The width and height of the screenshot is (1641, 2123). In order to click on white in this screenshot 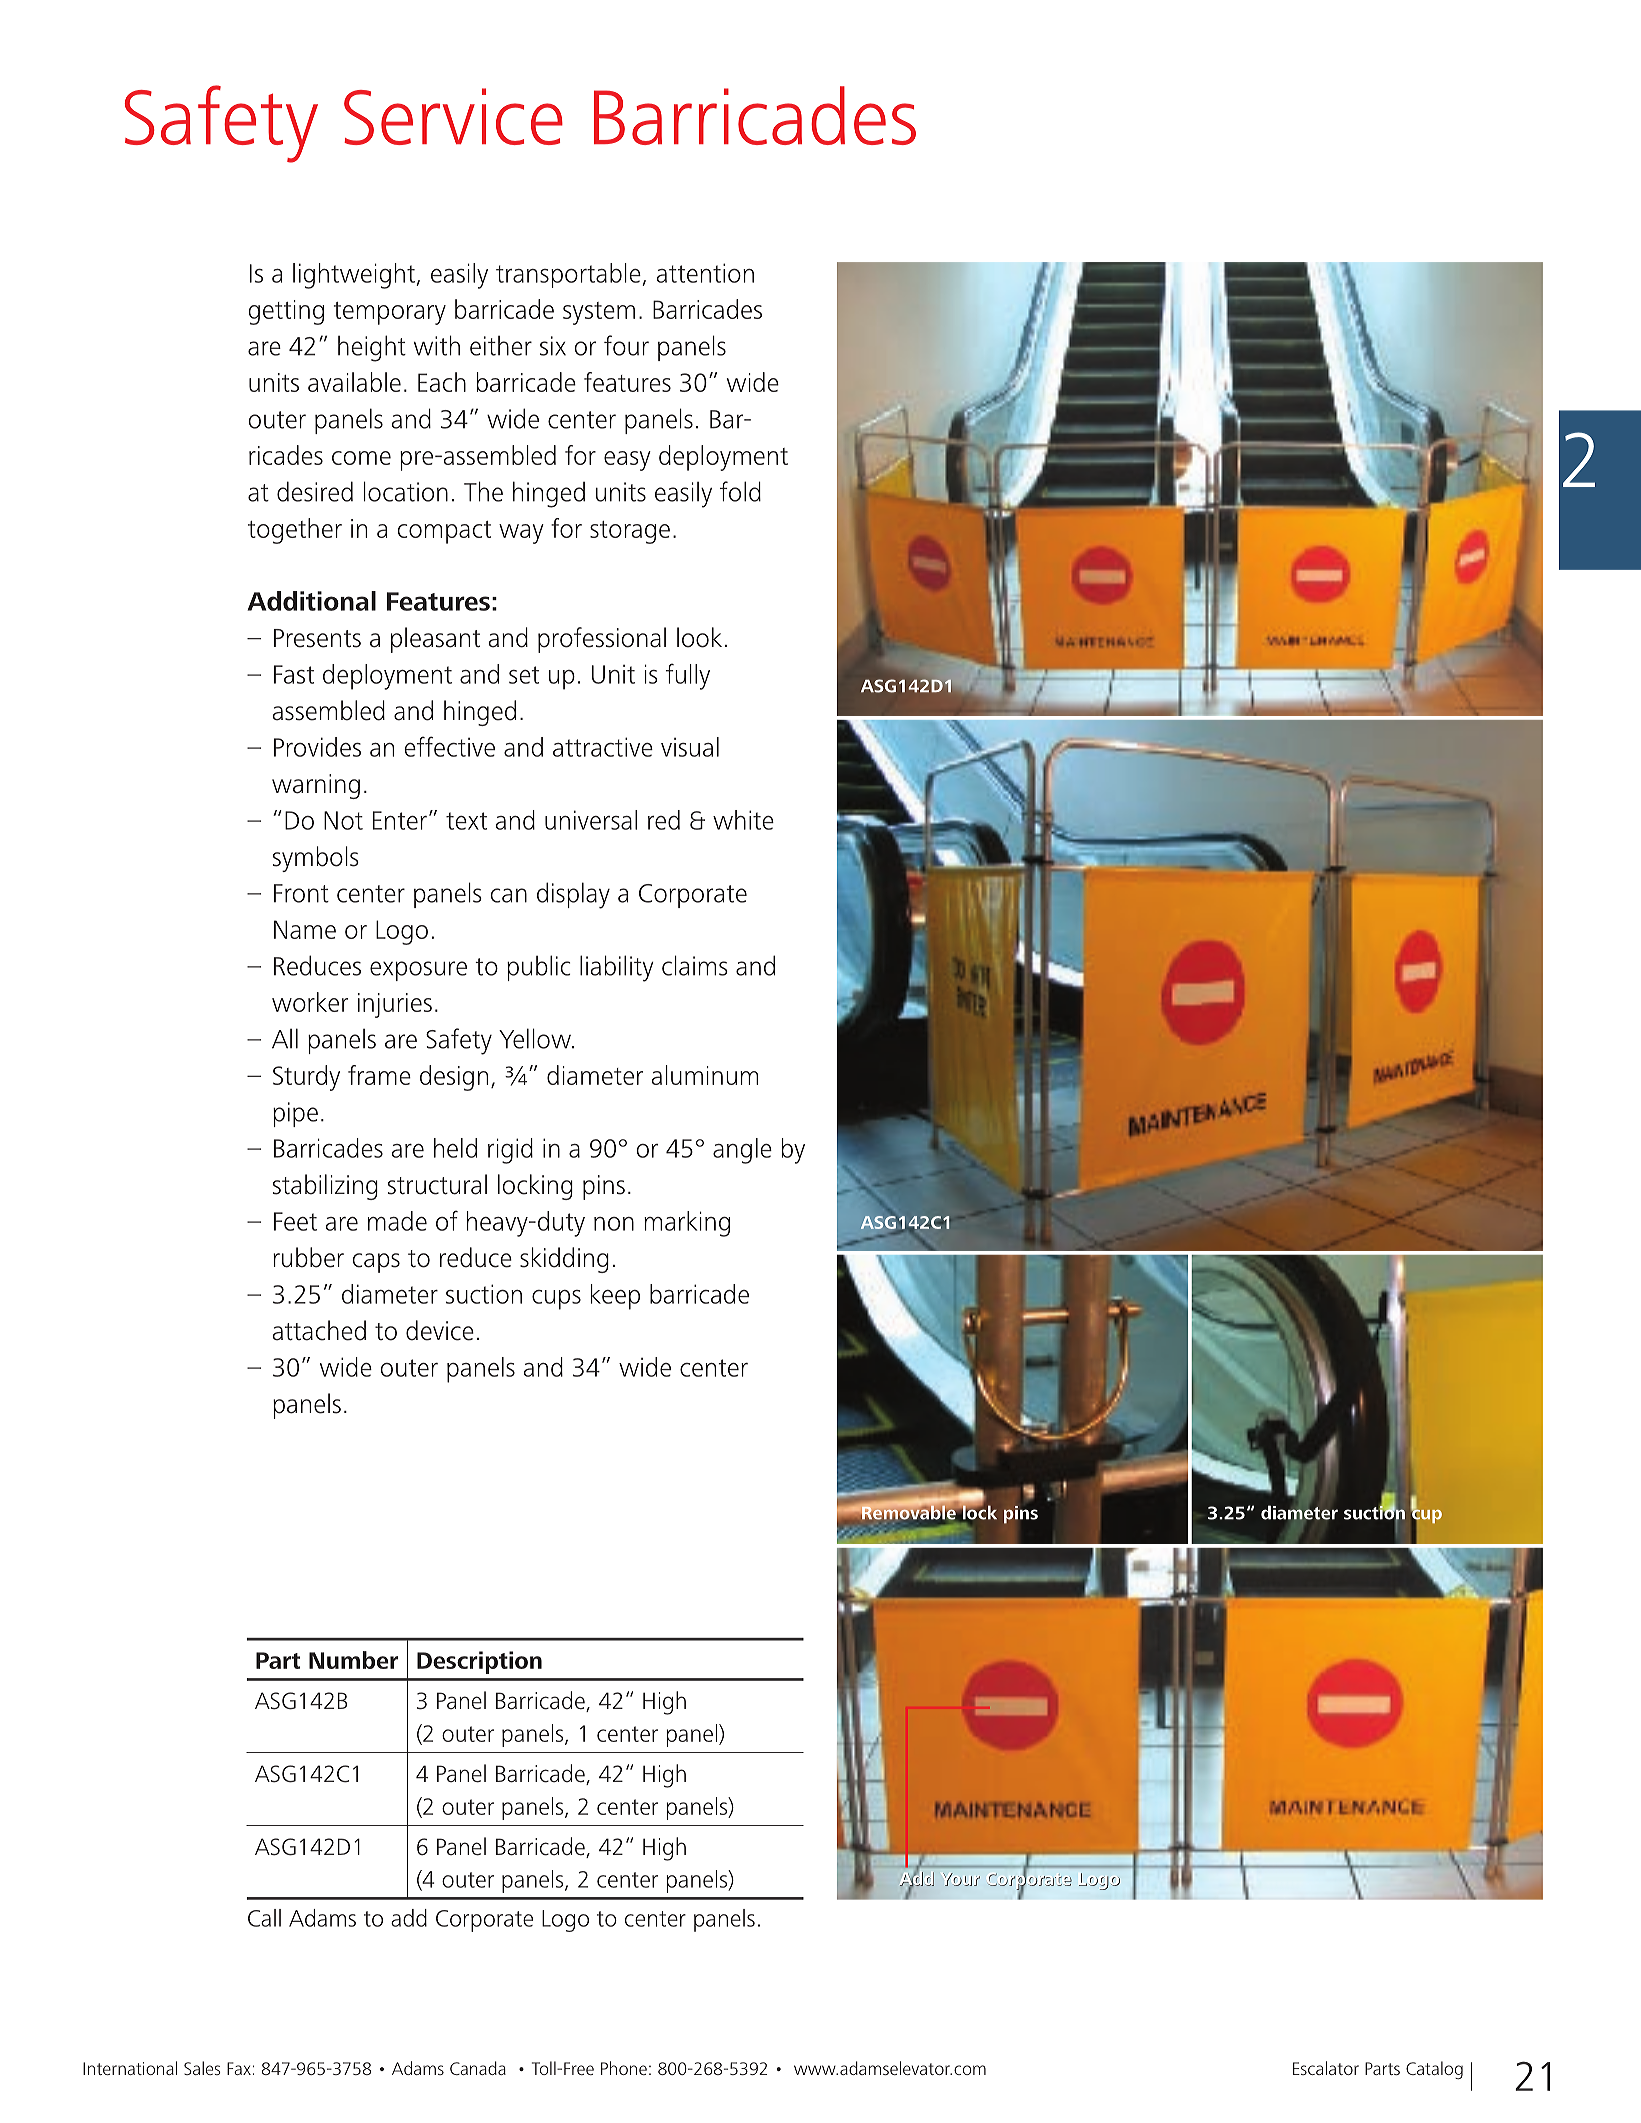, I will do `click(743, 820)`.
